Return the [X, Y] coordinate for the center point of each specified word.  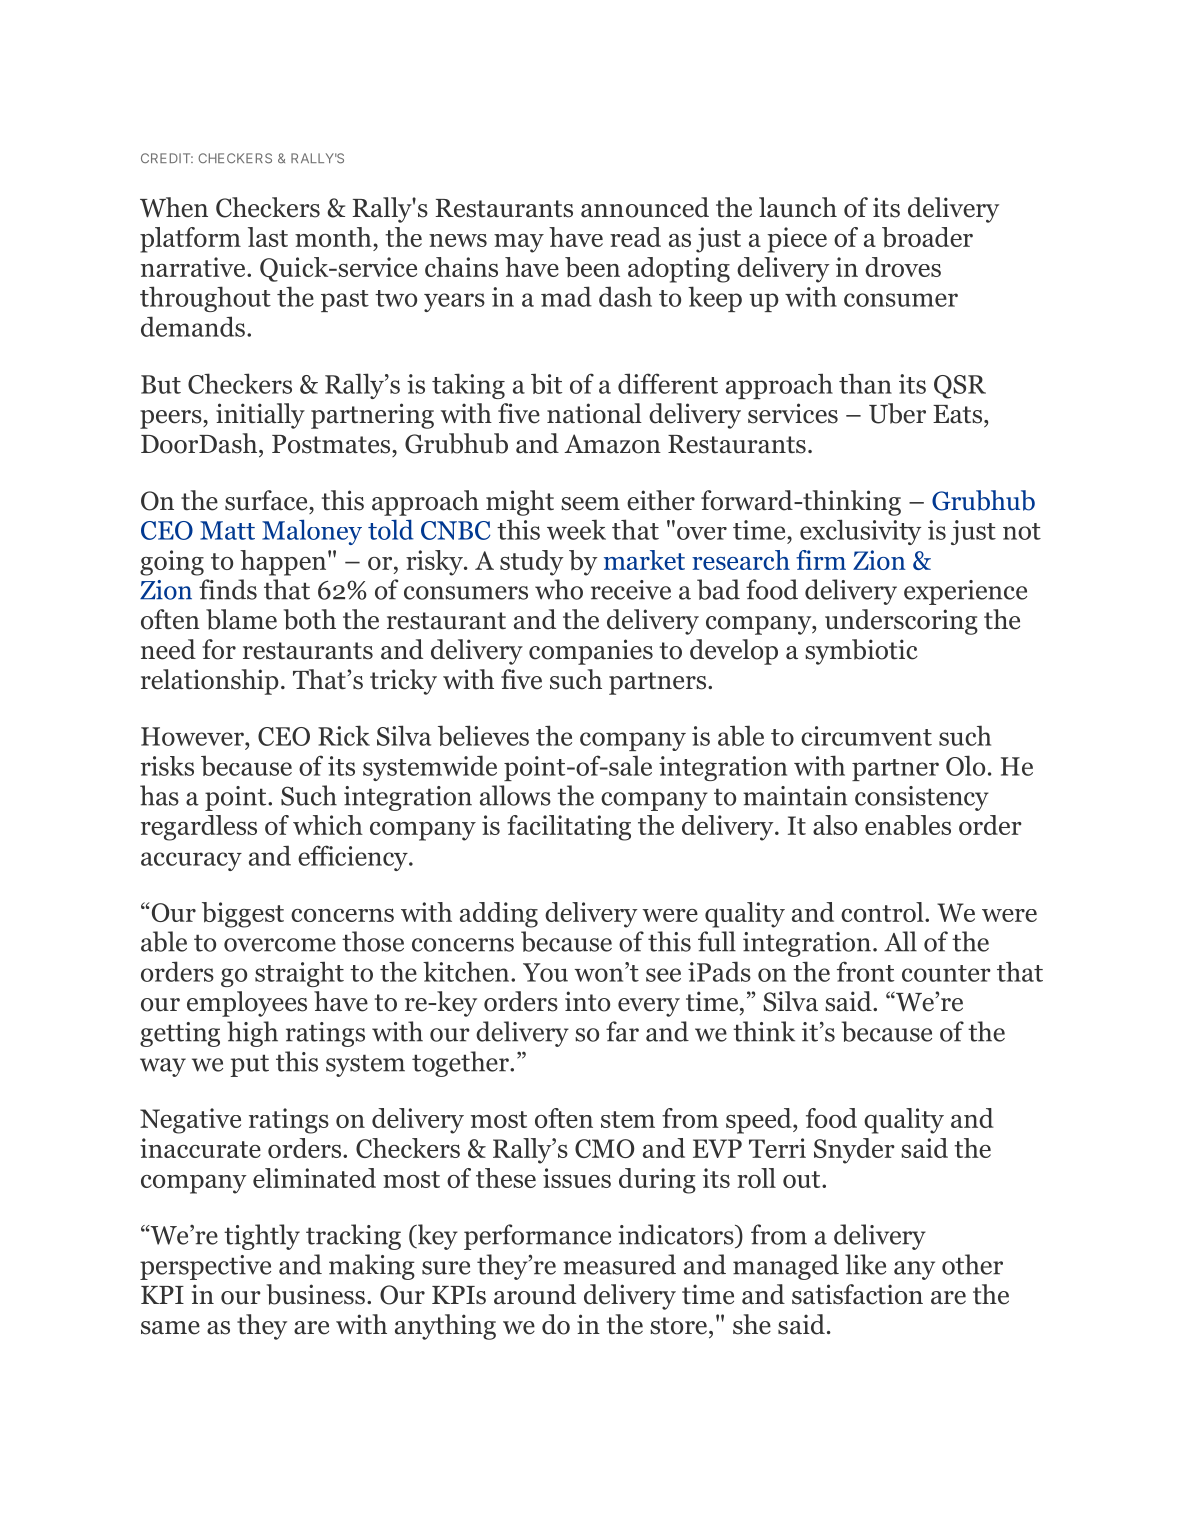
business [315, 1294]
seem [590, 504]
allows [515, 795]
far [622, 1031]
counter [946, 973]
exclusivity [860, 532]
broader [927, 237]
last [268, 237]
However [193, 736]
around [535, 1294]
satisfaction [857, 1294]
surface [267, 500]
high [252, 1034]
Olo [965, 765]
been [592, 267]
